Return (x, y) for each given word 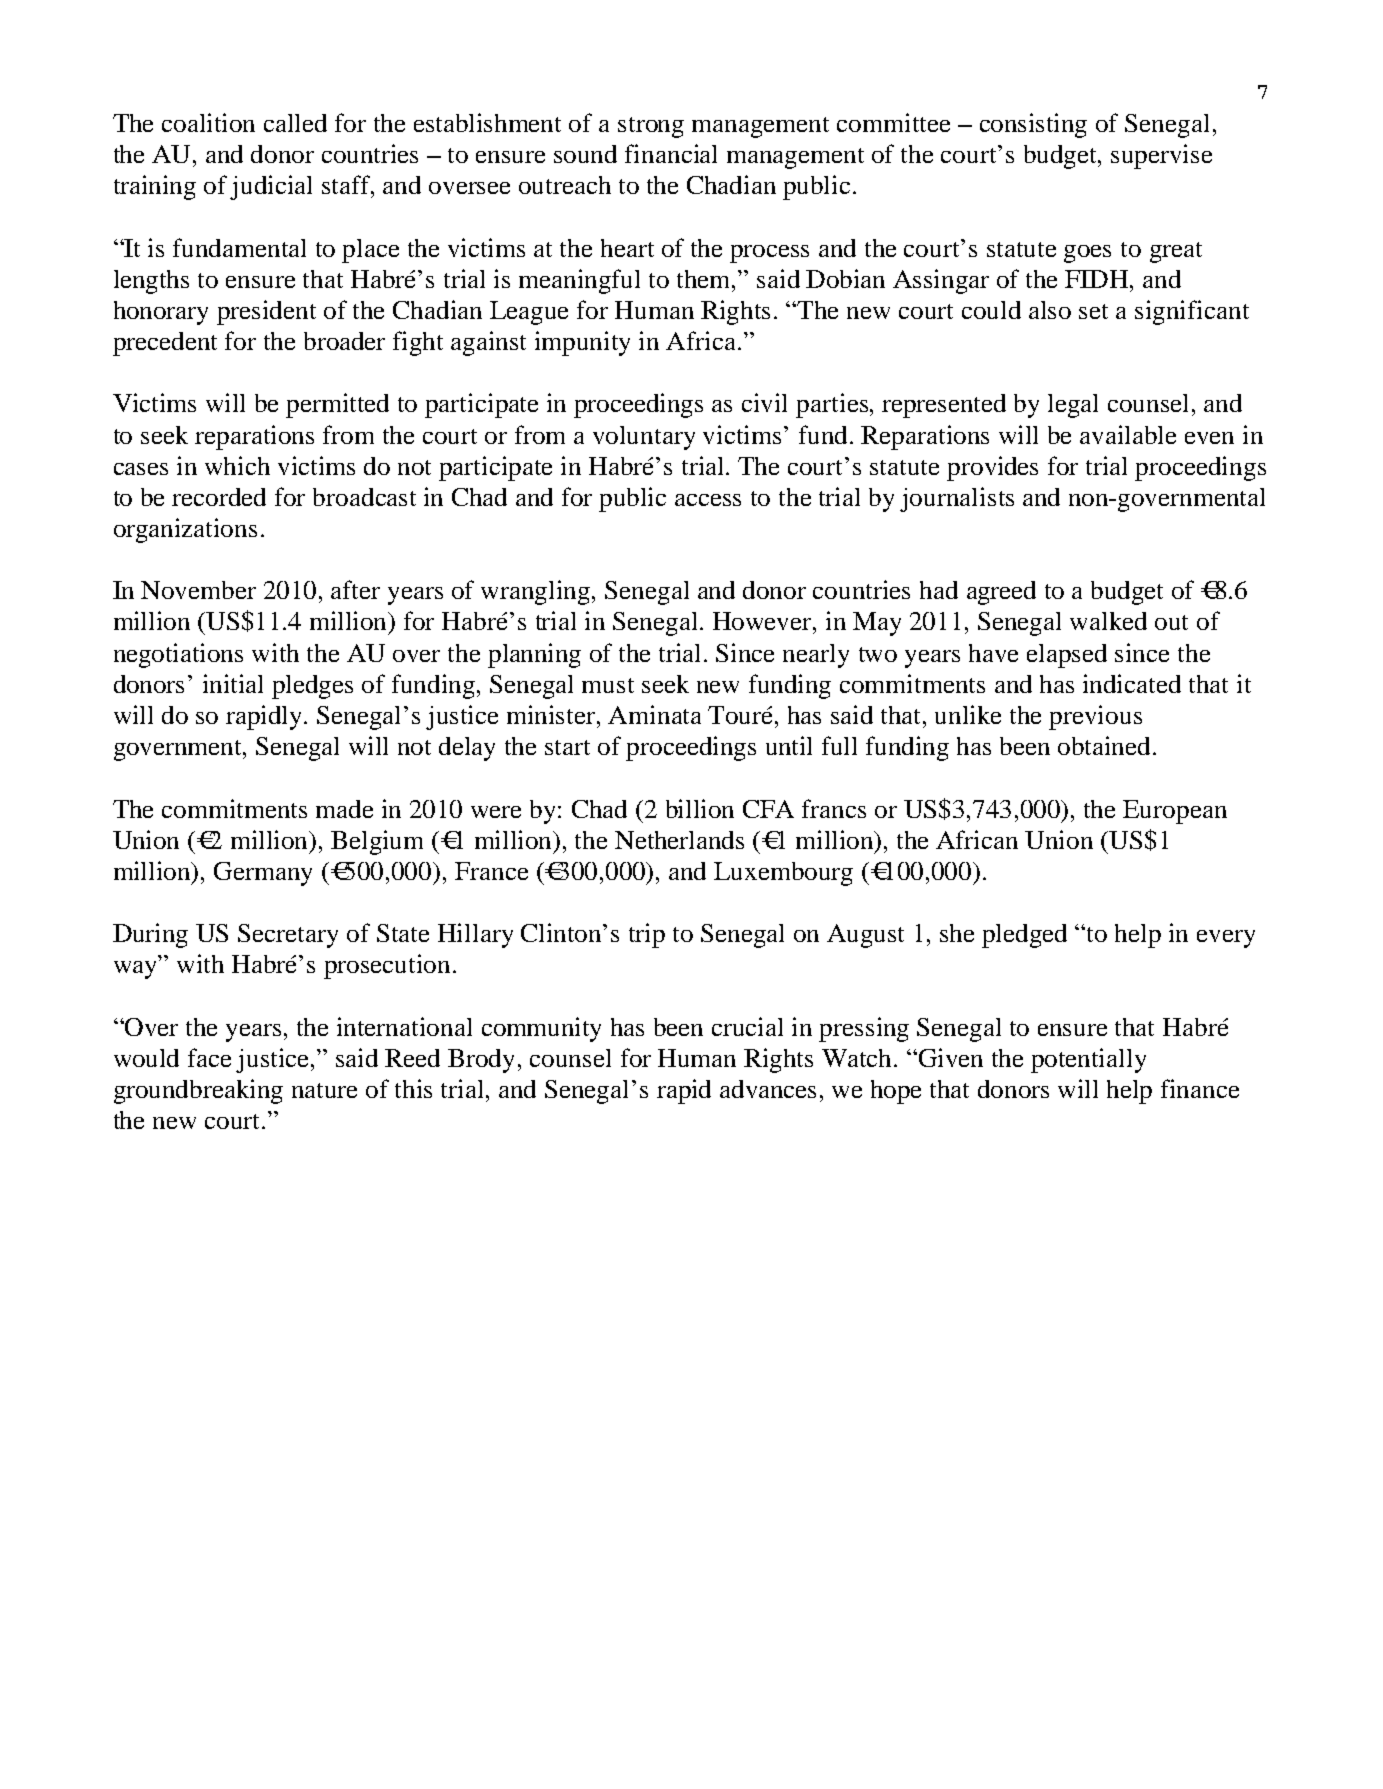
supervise (1161, 156)
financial (671, 153)
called (295, 123)
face (209, 1057)
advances (768, 1089)
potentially (1088, 1060)
